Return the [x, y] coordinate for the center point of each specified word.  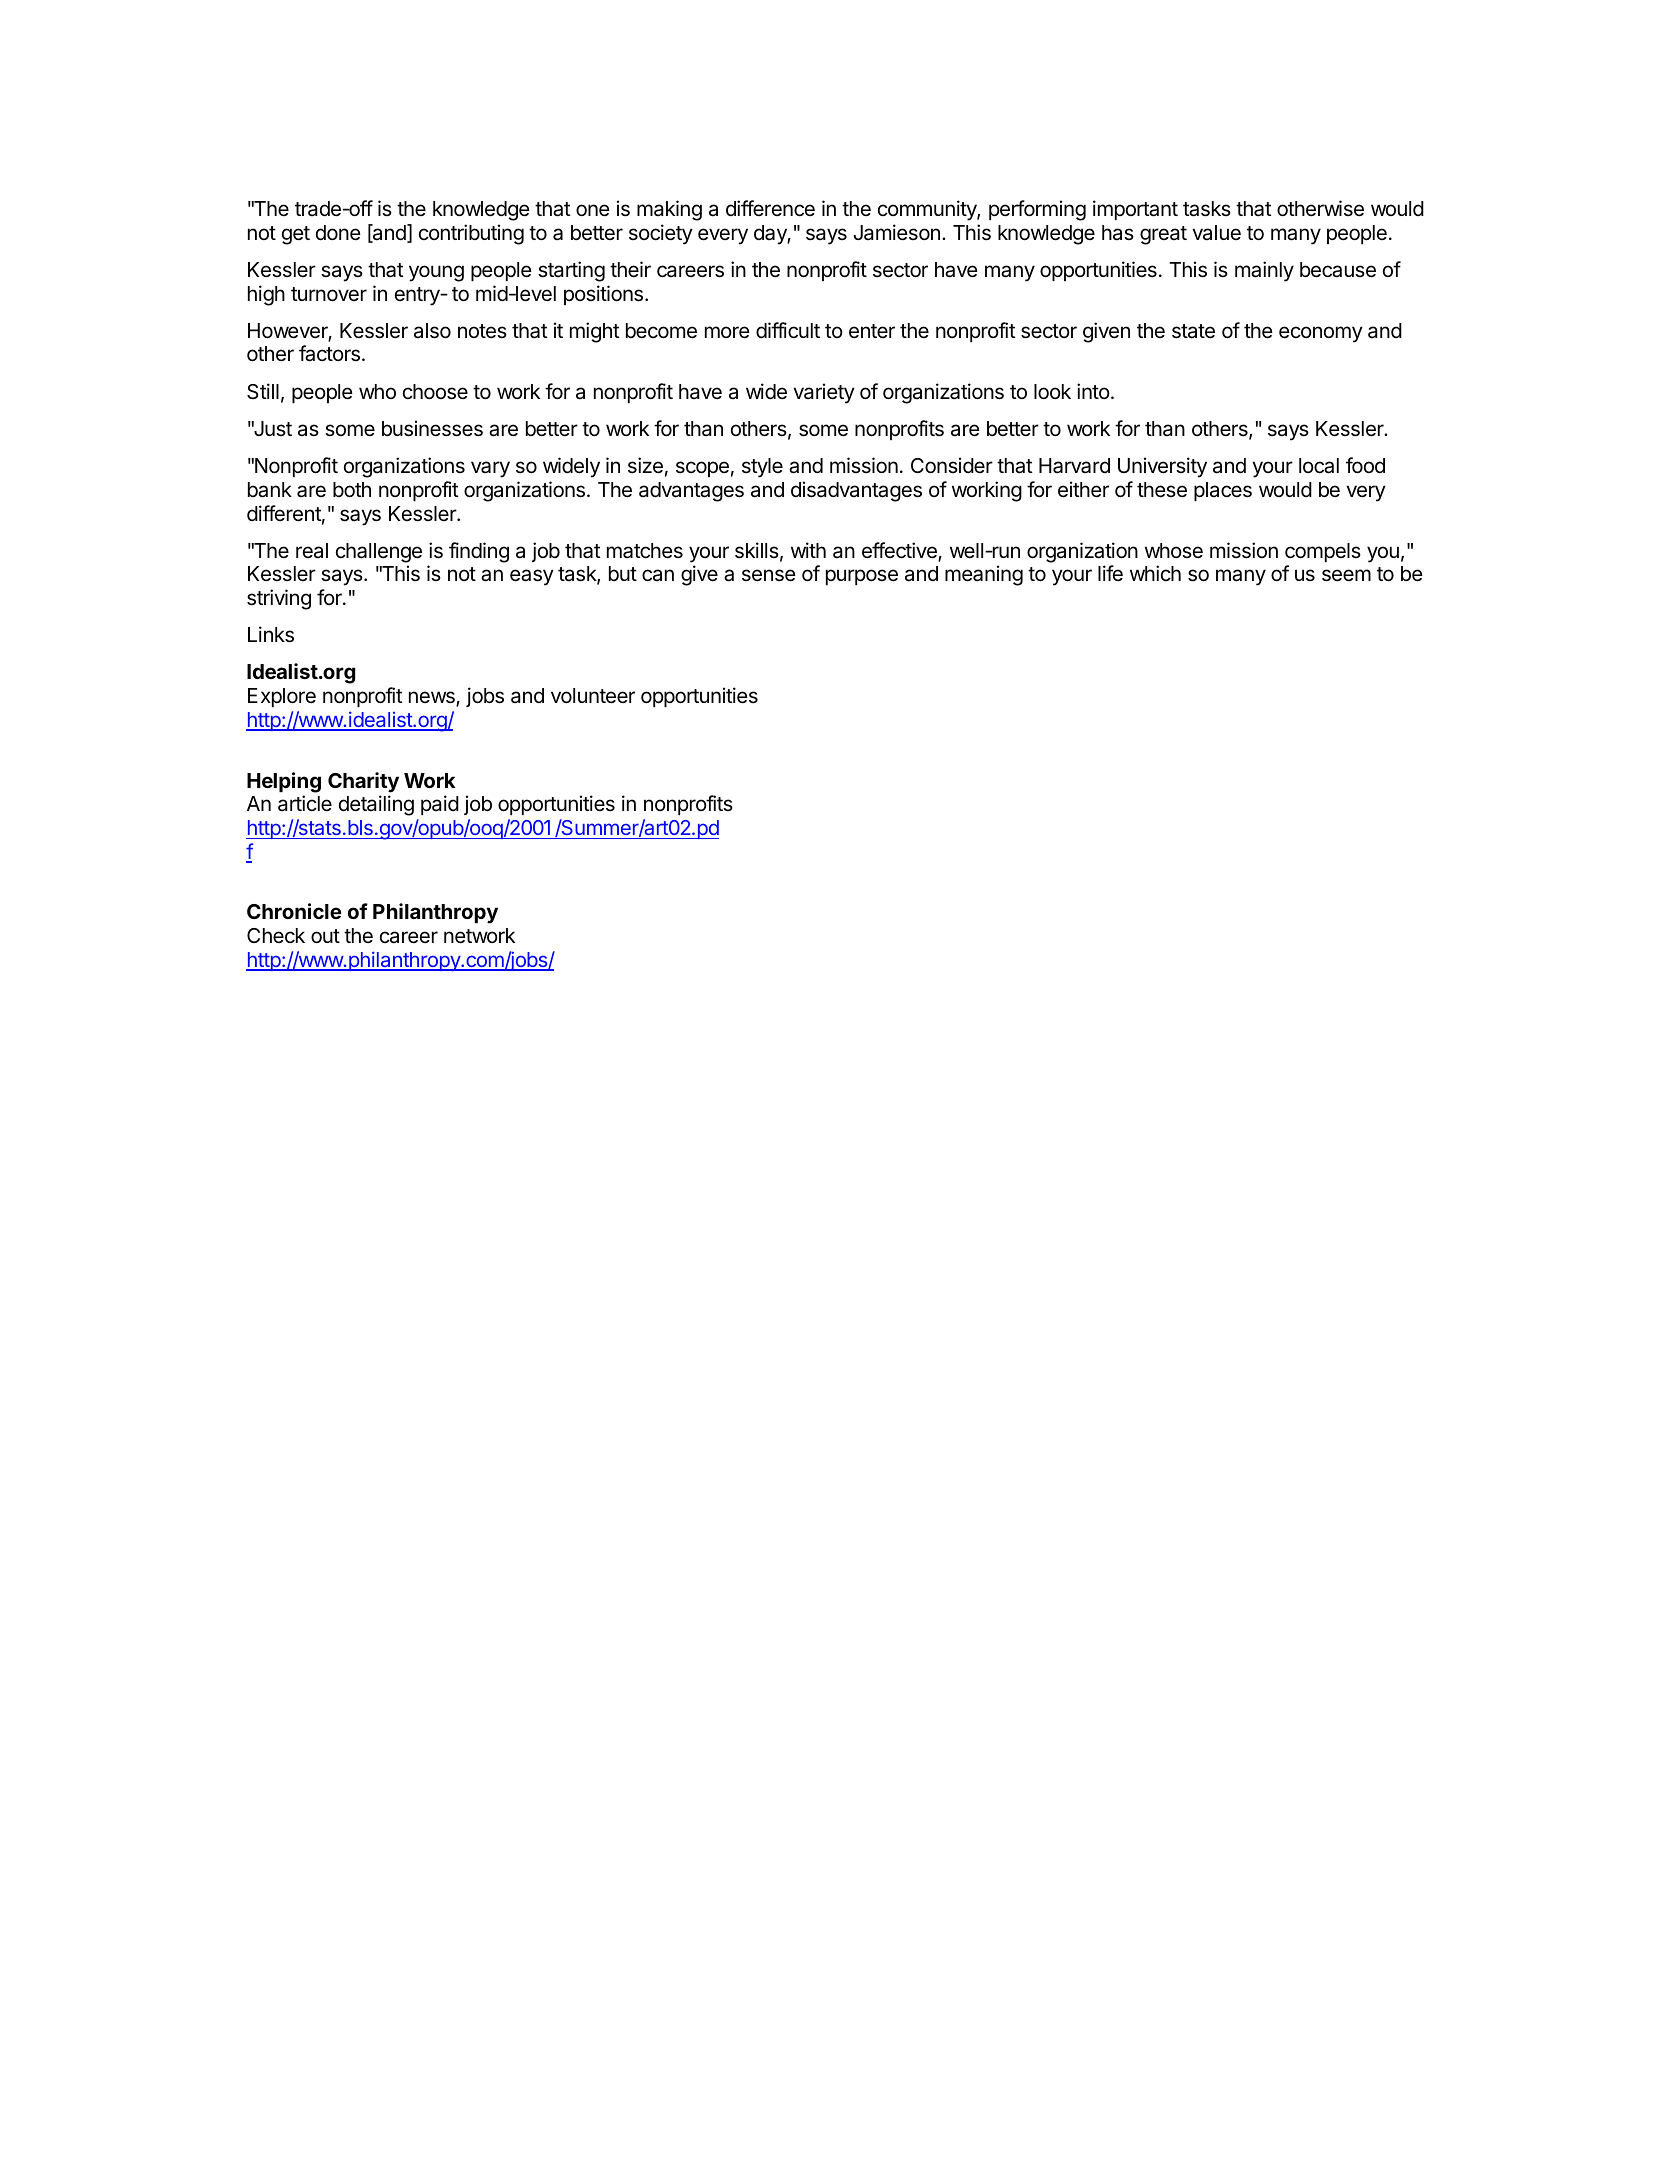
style [762, 468]
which [1155, 573]
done [338, 233]
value [1216, 233]
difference [770, 208]
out [325, 936]
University [1162, 467]
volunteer [593, 696]
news [433, 698]
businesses [432, 428]
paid [440, 805]
